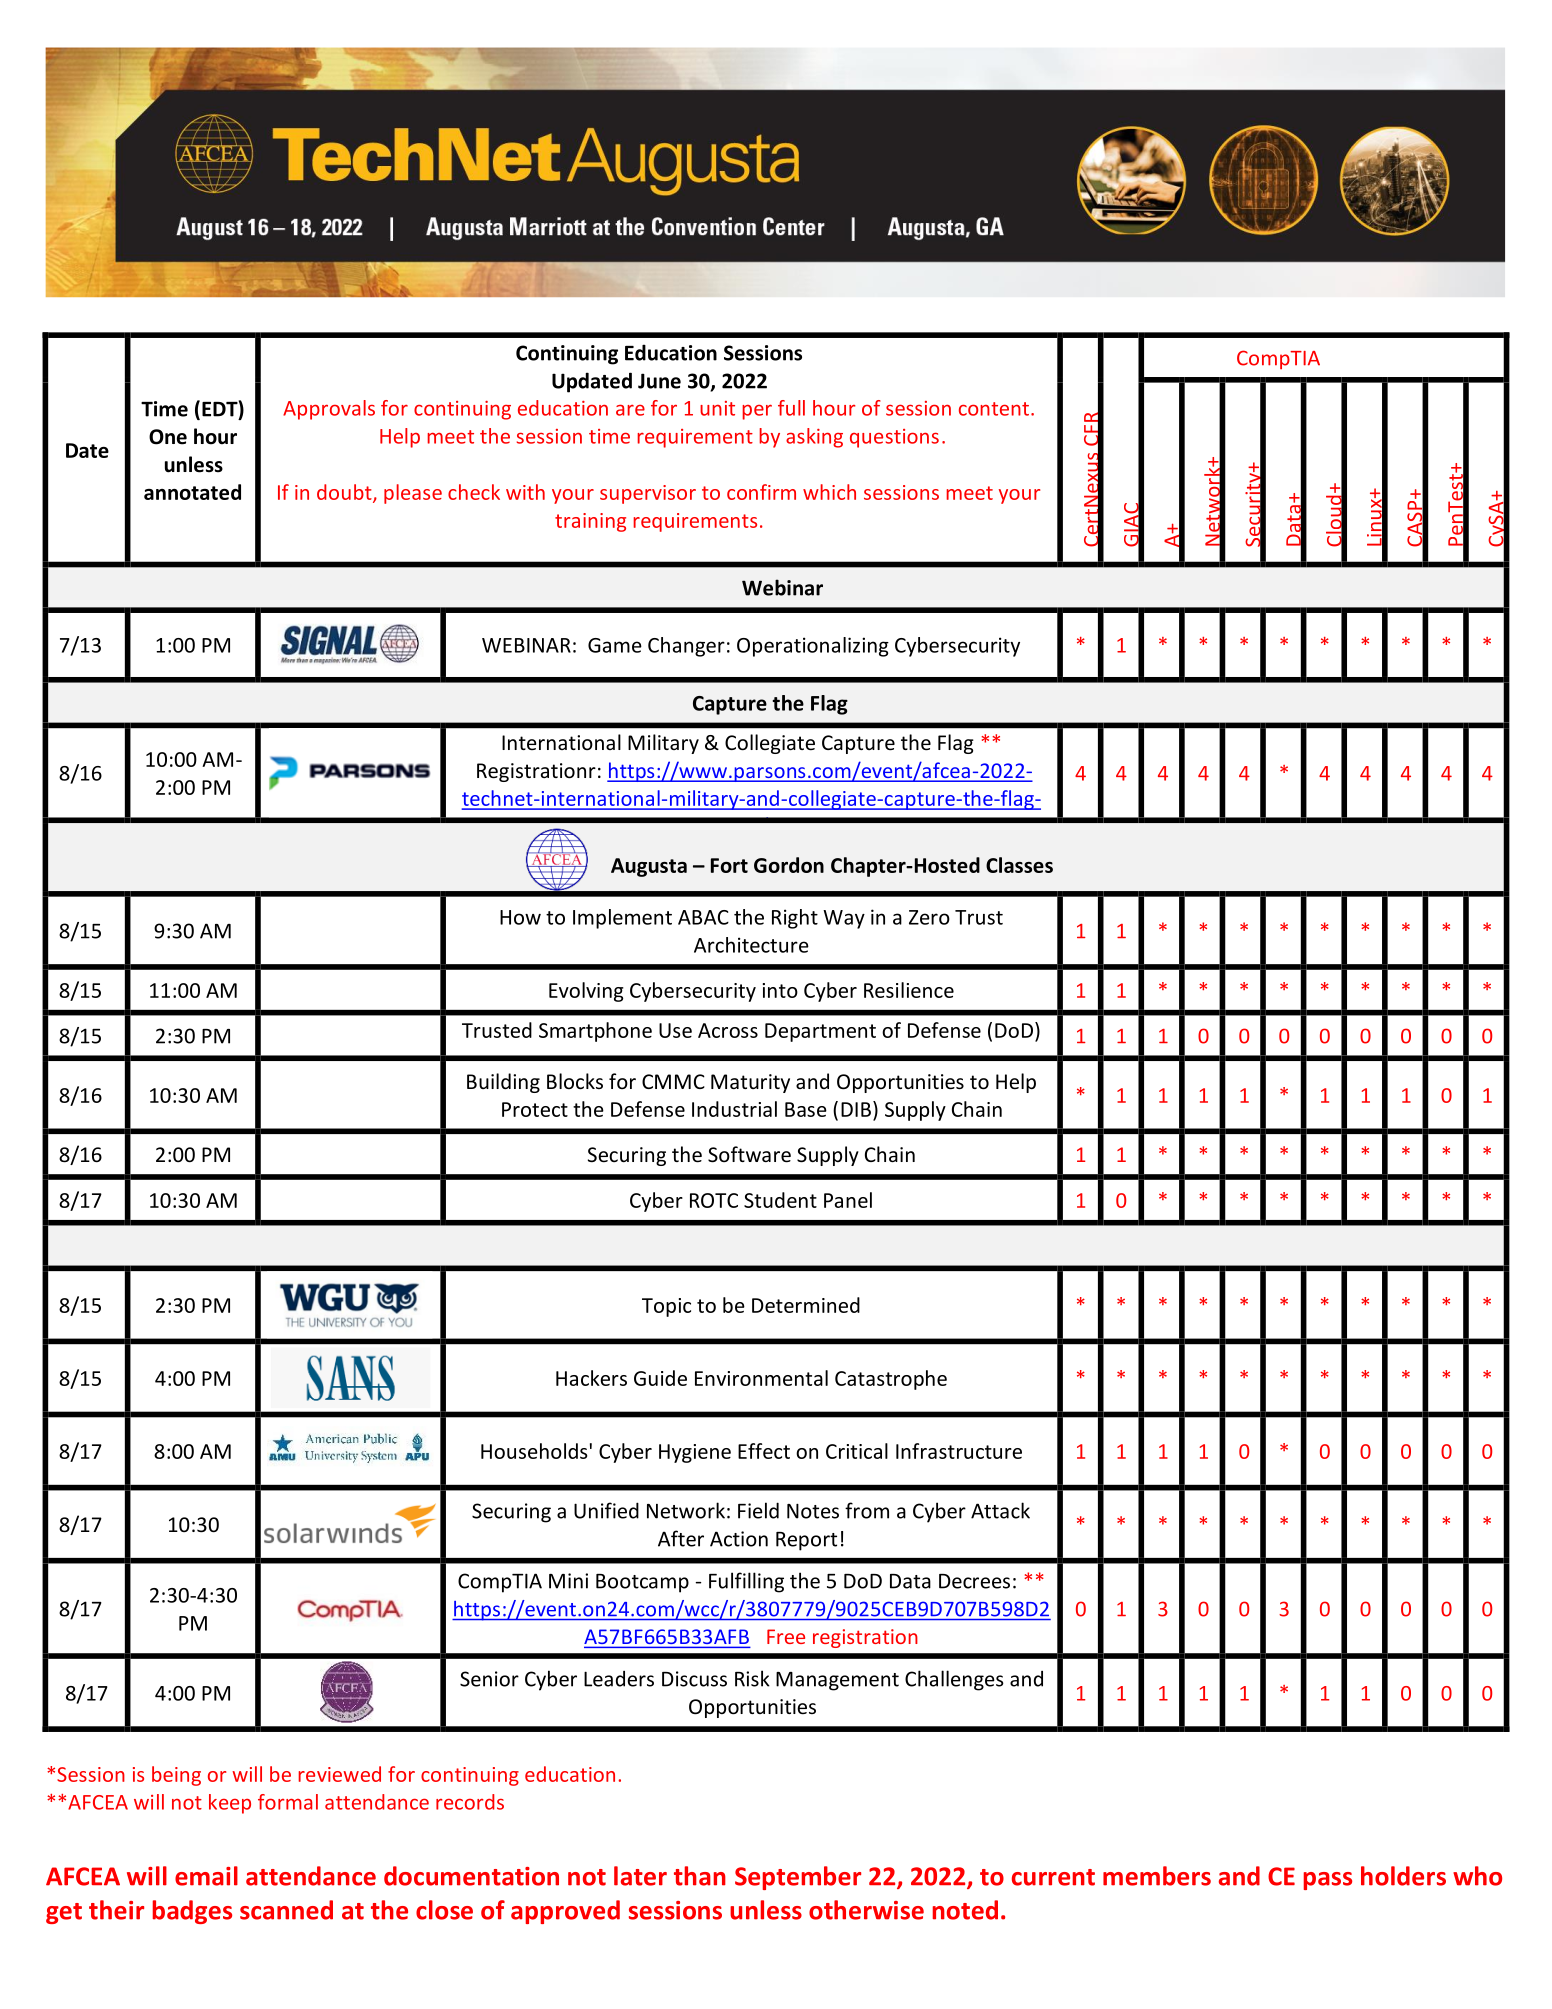 The width and height of the image is (1552, 2009). I want to click on Building, so click(503, 1083).
